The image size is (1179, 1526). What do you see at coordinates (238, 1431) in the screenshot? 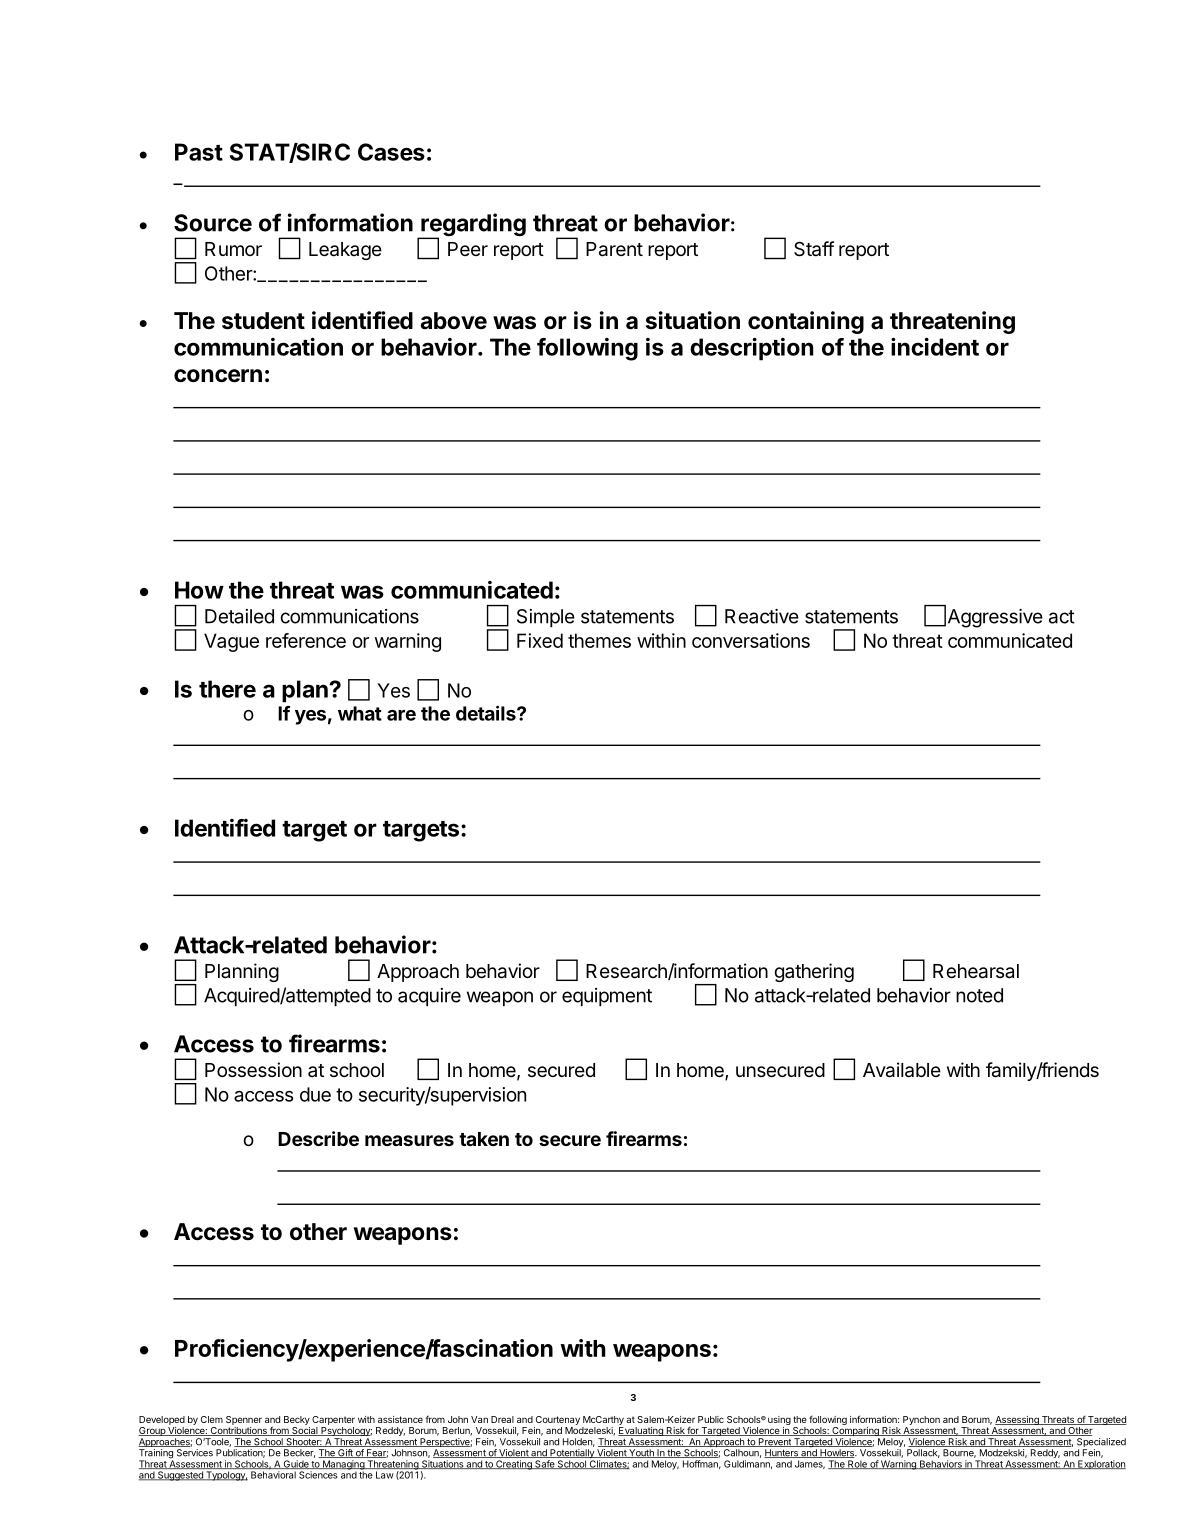
I see `Contributions` at bounding box center [238, 1431].
